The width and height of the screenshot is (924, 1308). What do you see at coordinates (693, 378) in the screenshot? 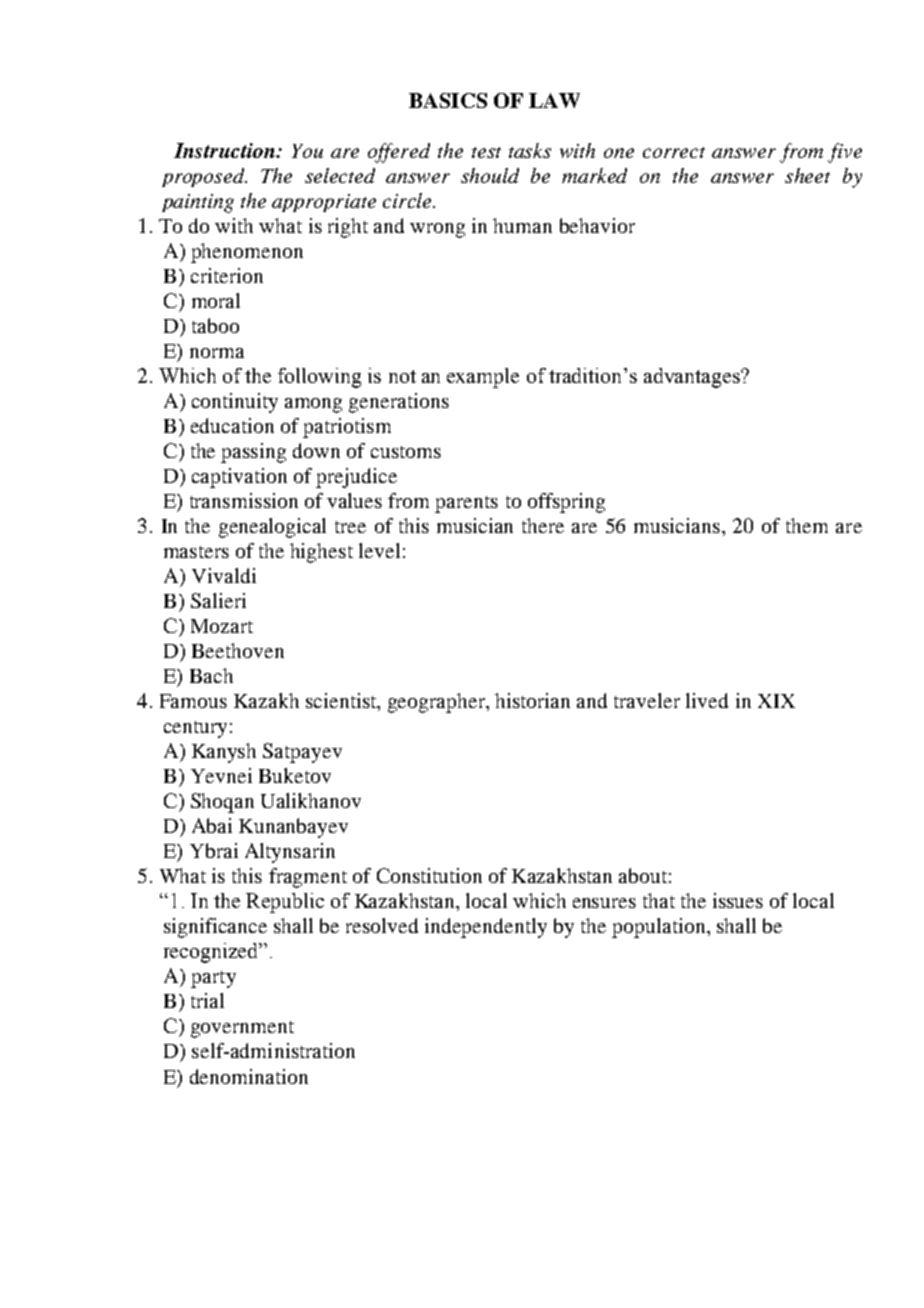
I see `advantages` at bounding box center [693, 378].
